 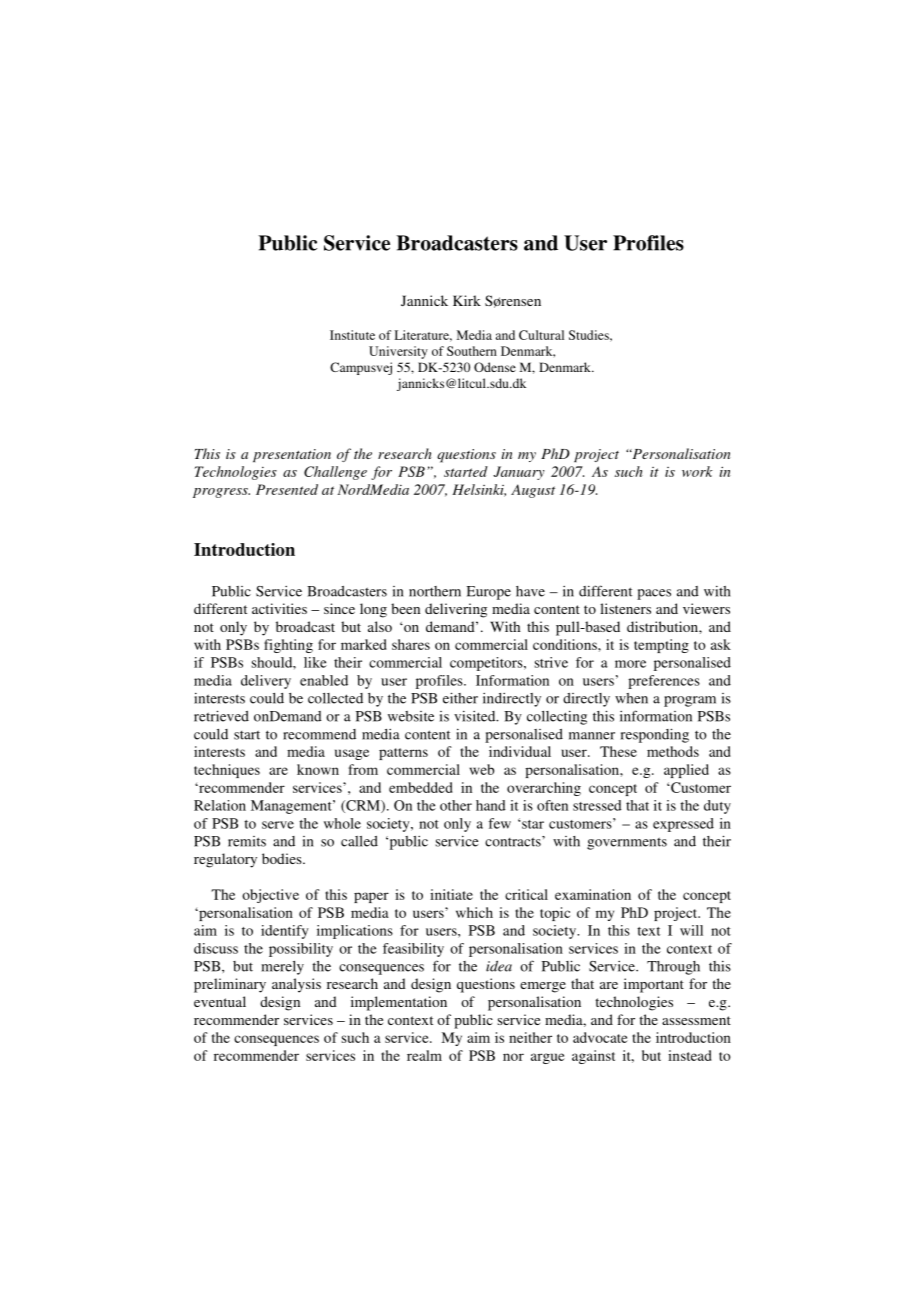 What do you see at coordinates (424, 1055) in the document?
I see `realm` at bounding box center [424, 1055].
